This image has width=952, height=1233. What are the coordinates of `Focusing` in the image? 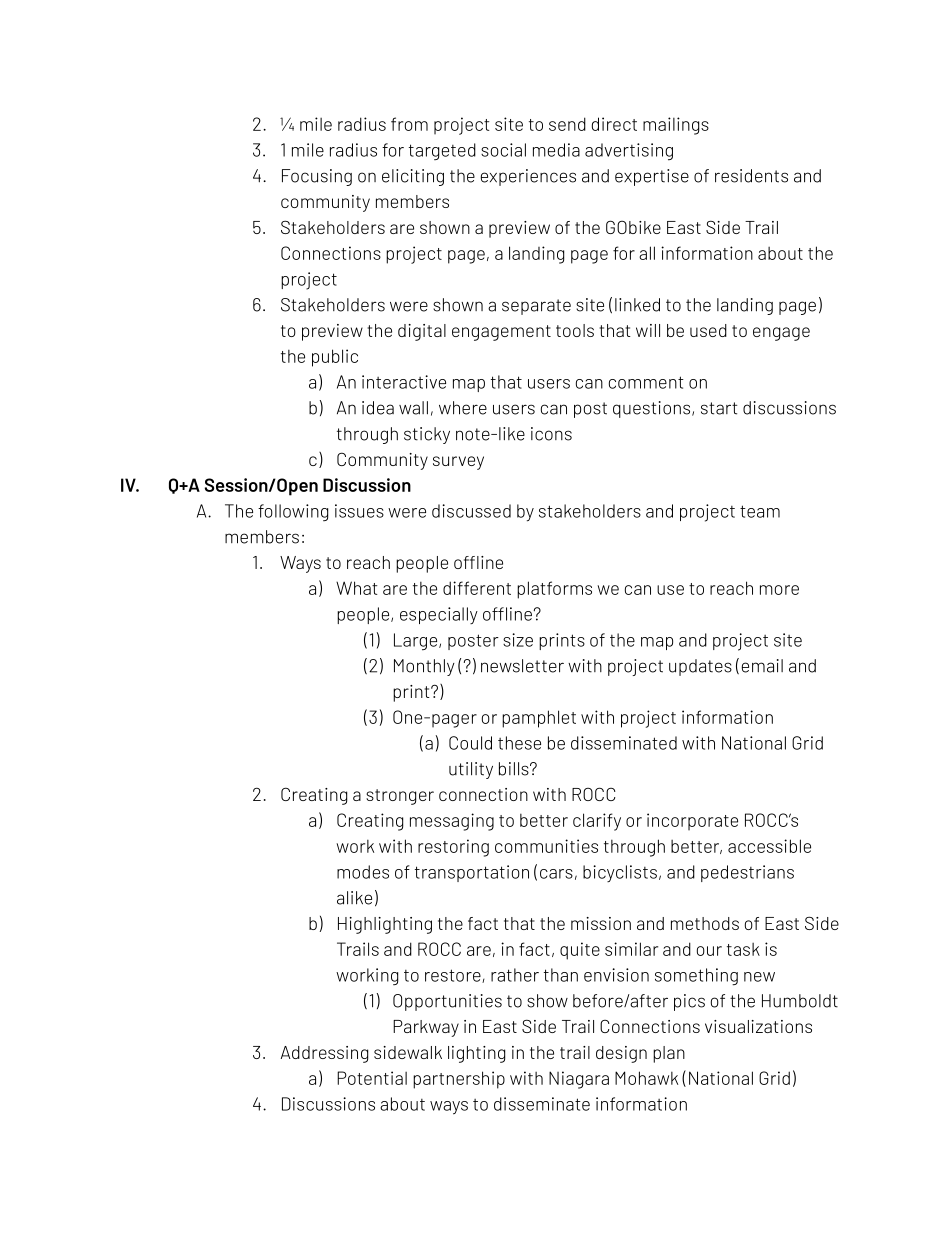 It's located at (317, 177).
